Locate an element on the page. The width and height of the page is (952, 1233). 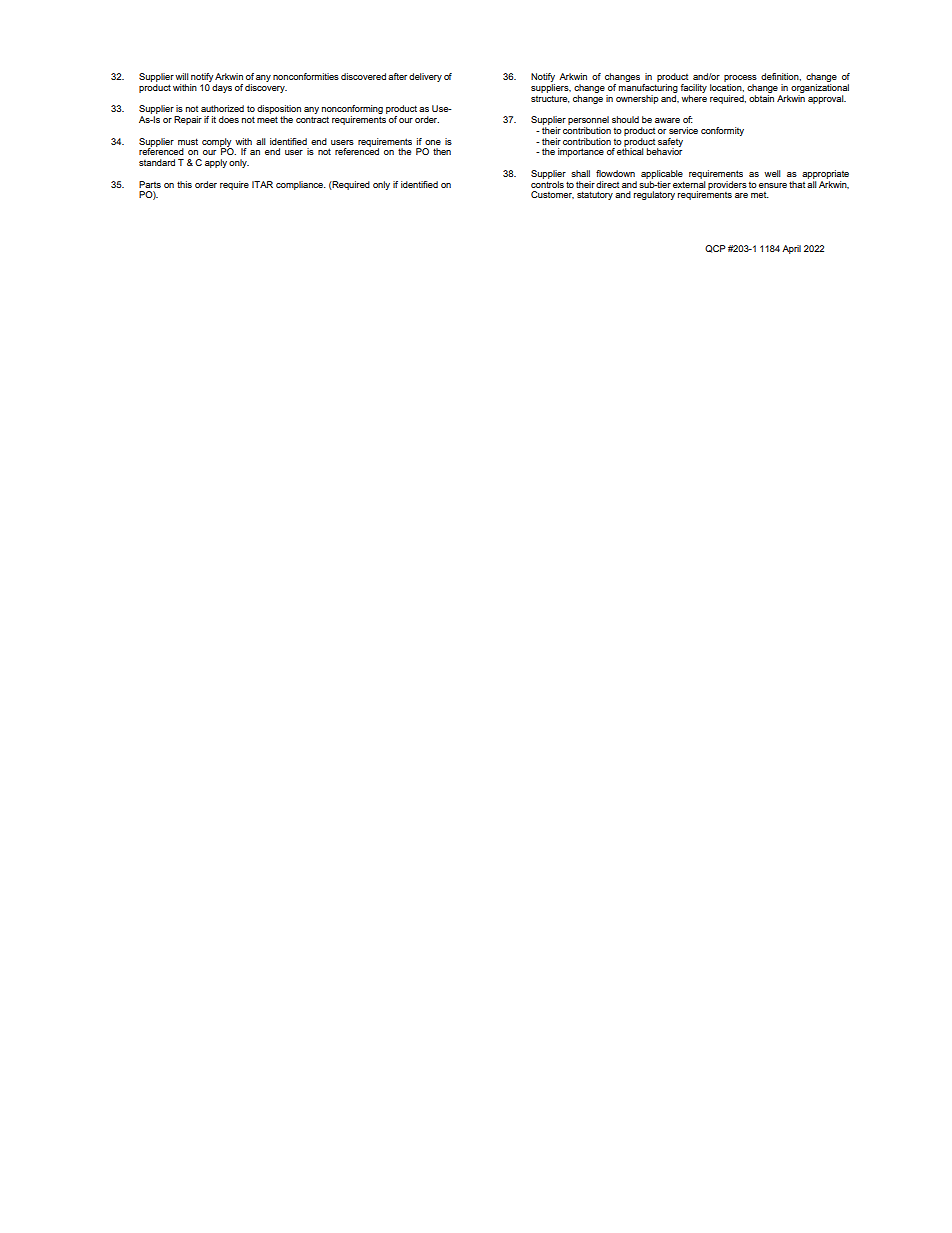
one is located at coordinates (433, 142).
